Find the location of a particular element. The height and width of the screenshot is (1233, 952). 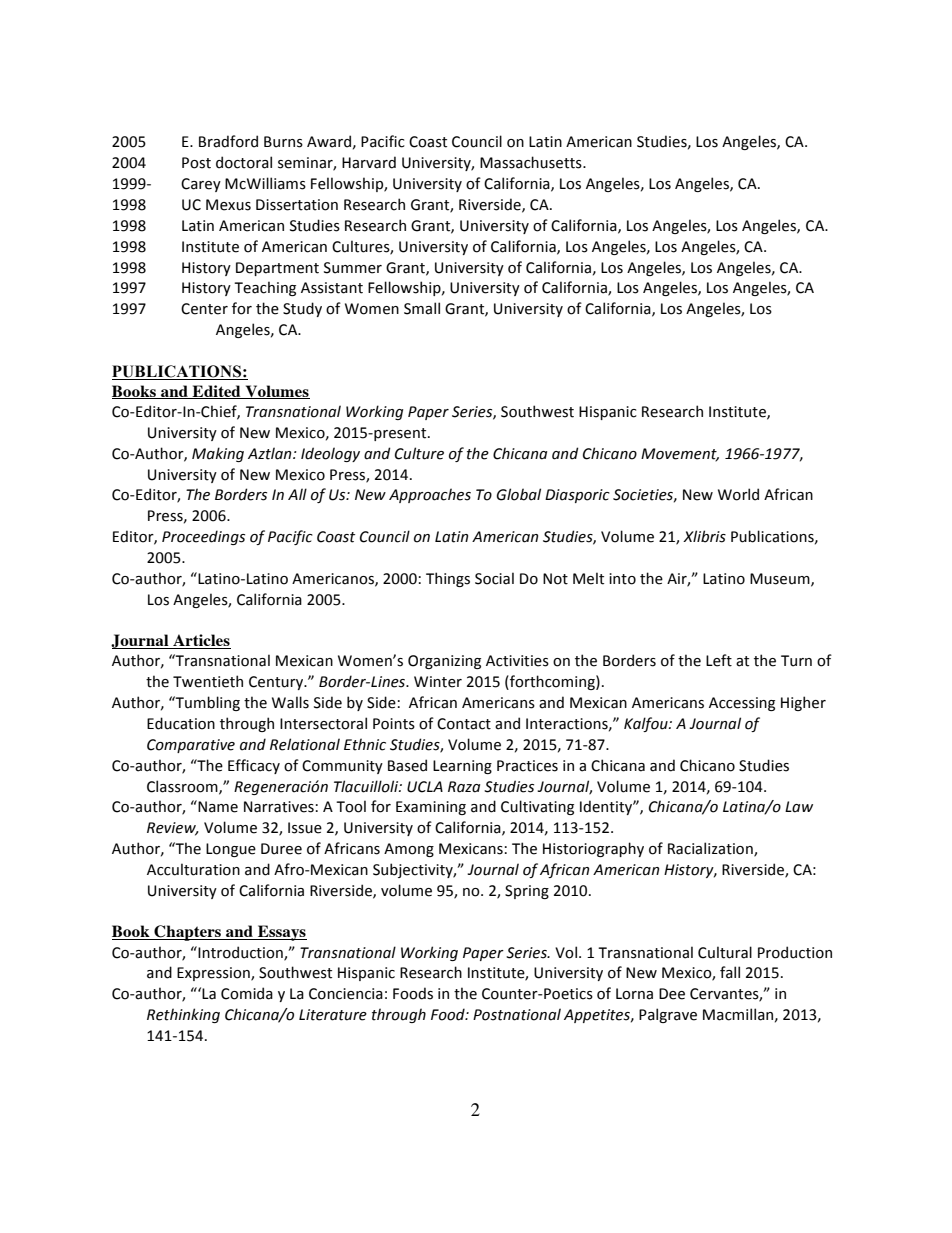

Movement is located at coordinates (680, 454).
